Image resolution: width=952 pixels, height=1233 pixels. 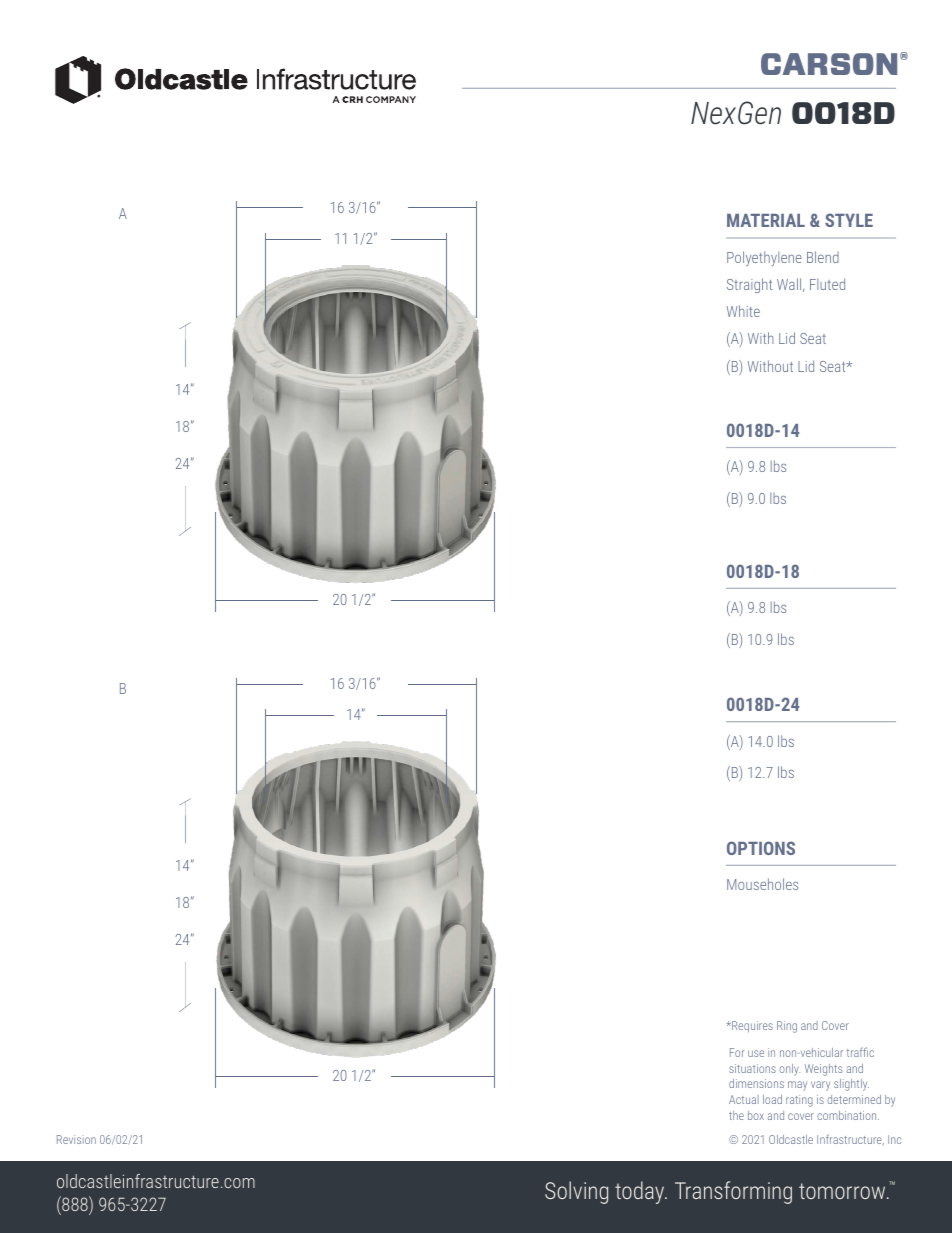 I want to click on Requires, so click(x=751, y=1027).
